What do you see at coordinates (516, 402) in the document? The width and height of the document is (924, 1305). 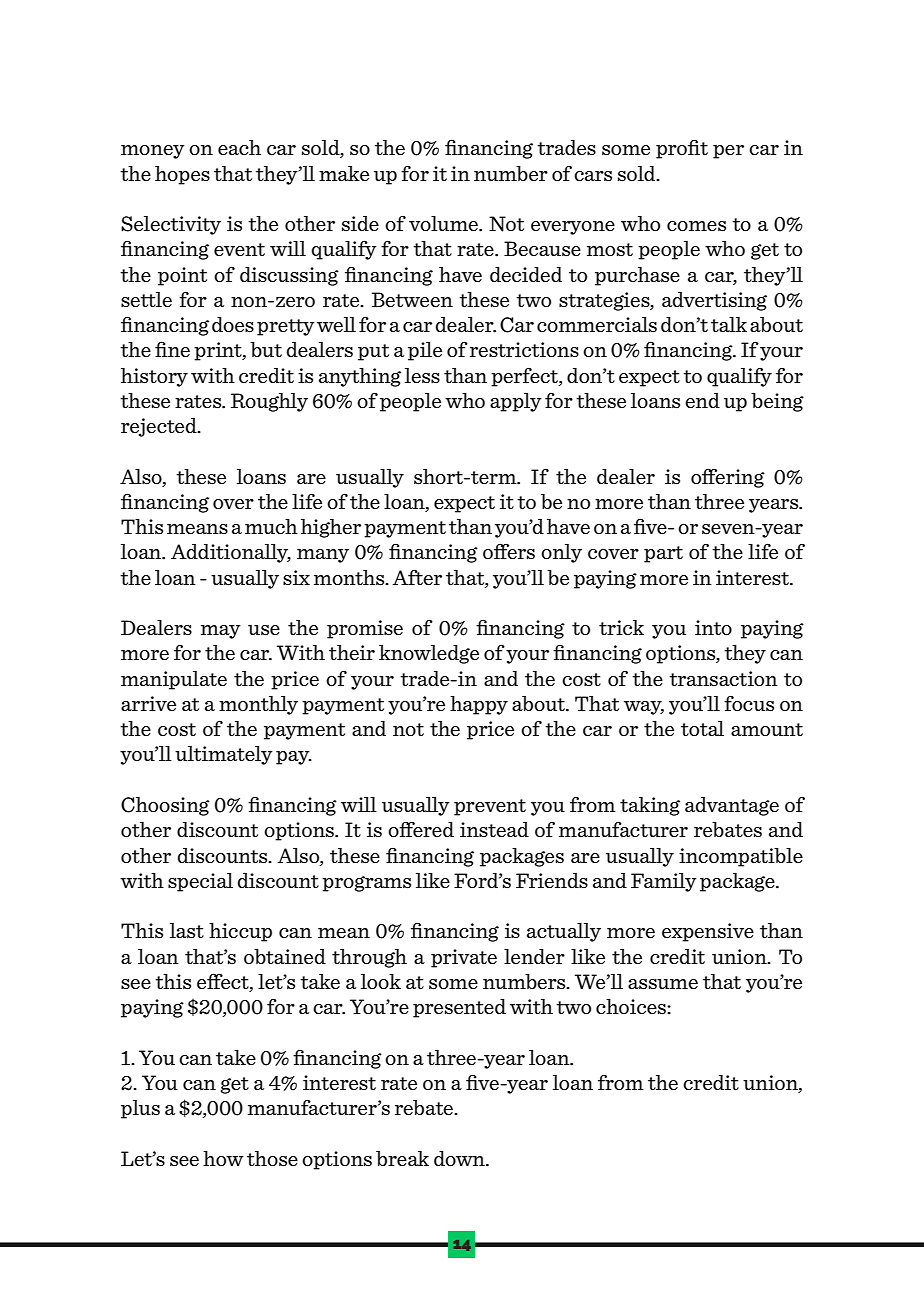 I see `apply` at bounding box center [516, 402].
